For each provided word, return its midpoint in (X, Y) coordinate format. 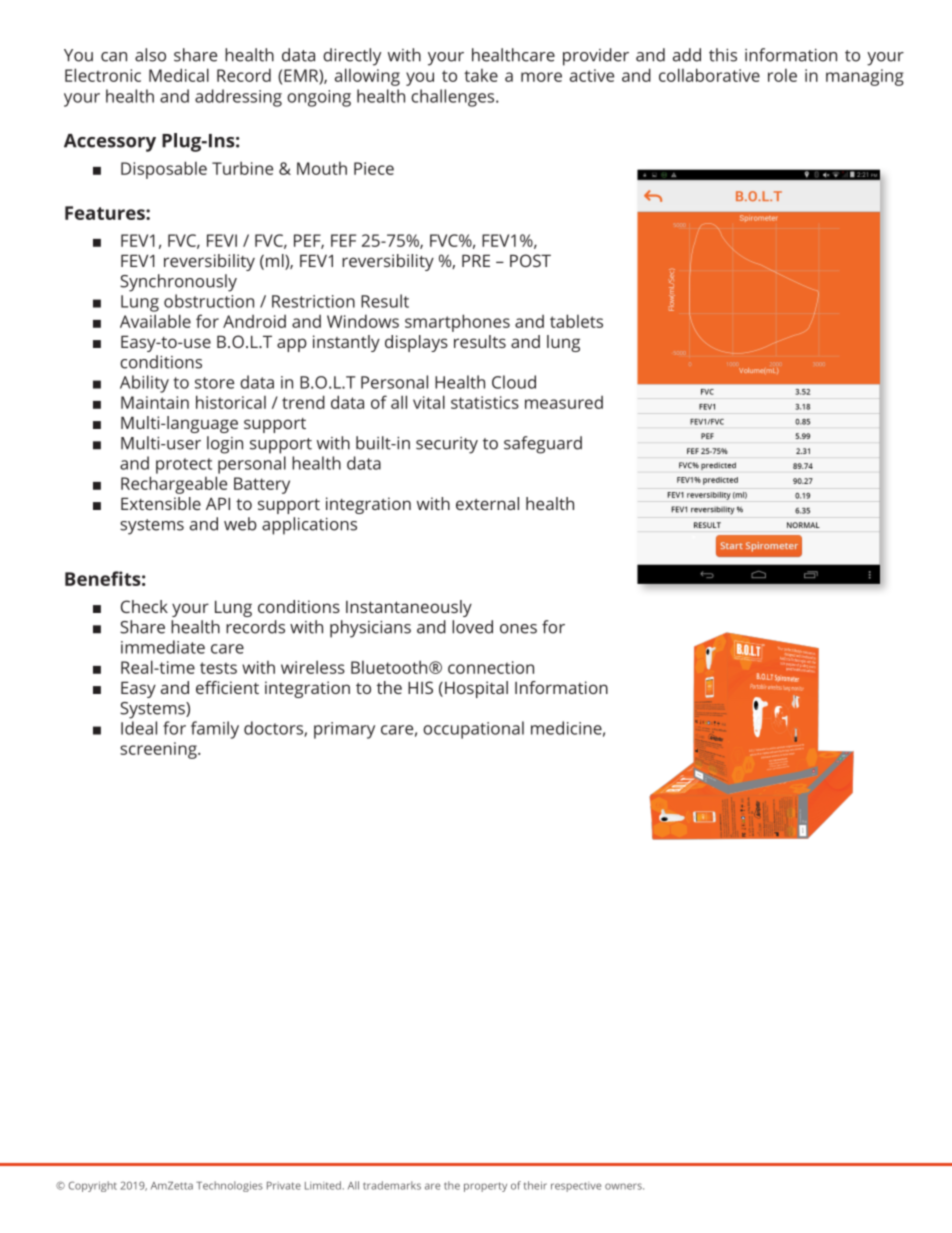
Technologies (229, 1186)
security (447, 445)
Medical (179, 75)
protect (184, 466)
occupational (473, 730)
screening (159, 750)
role (782, 75)
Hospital (476, 689)
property (485, 1187)
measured (564, 402)
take (481, 75)
